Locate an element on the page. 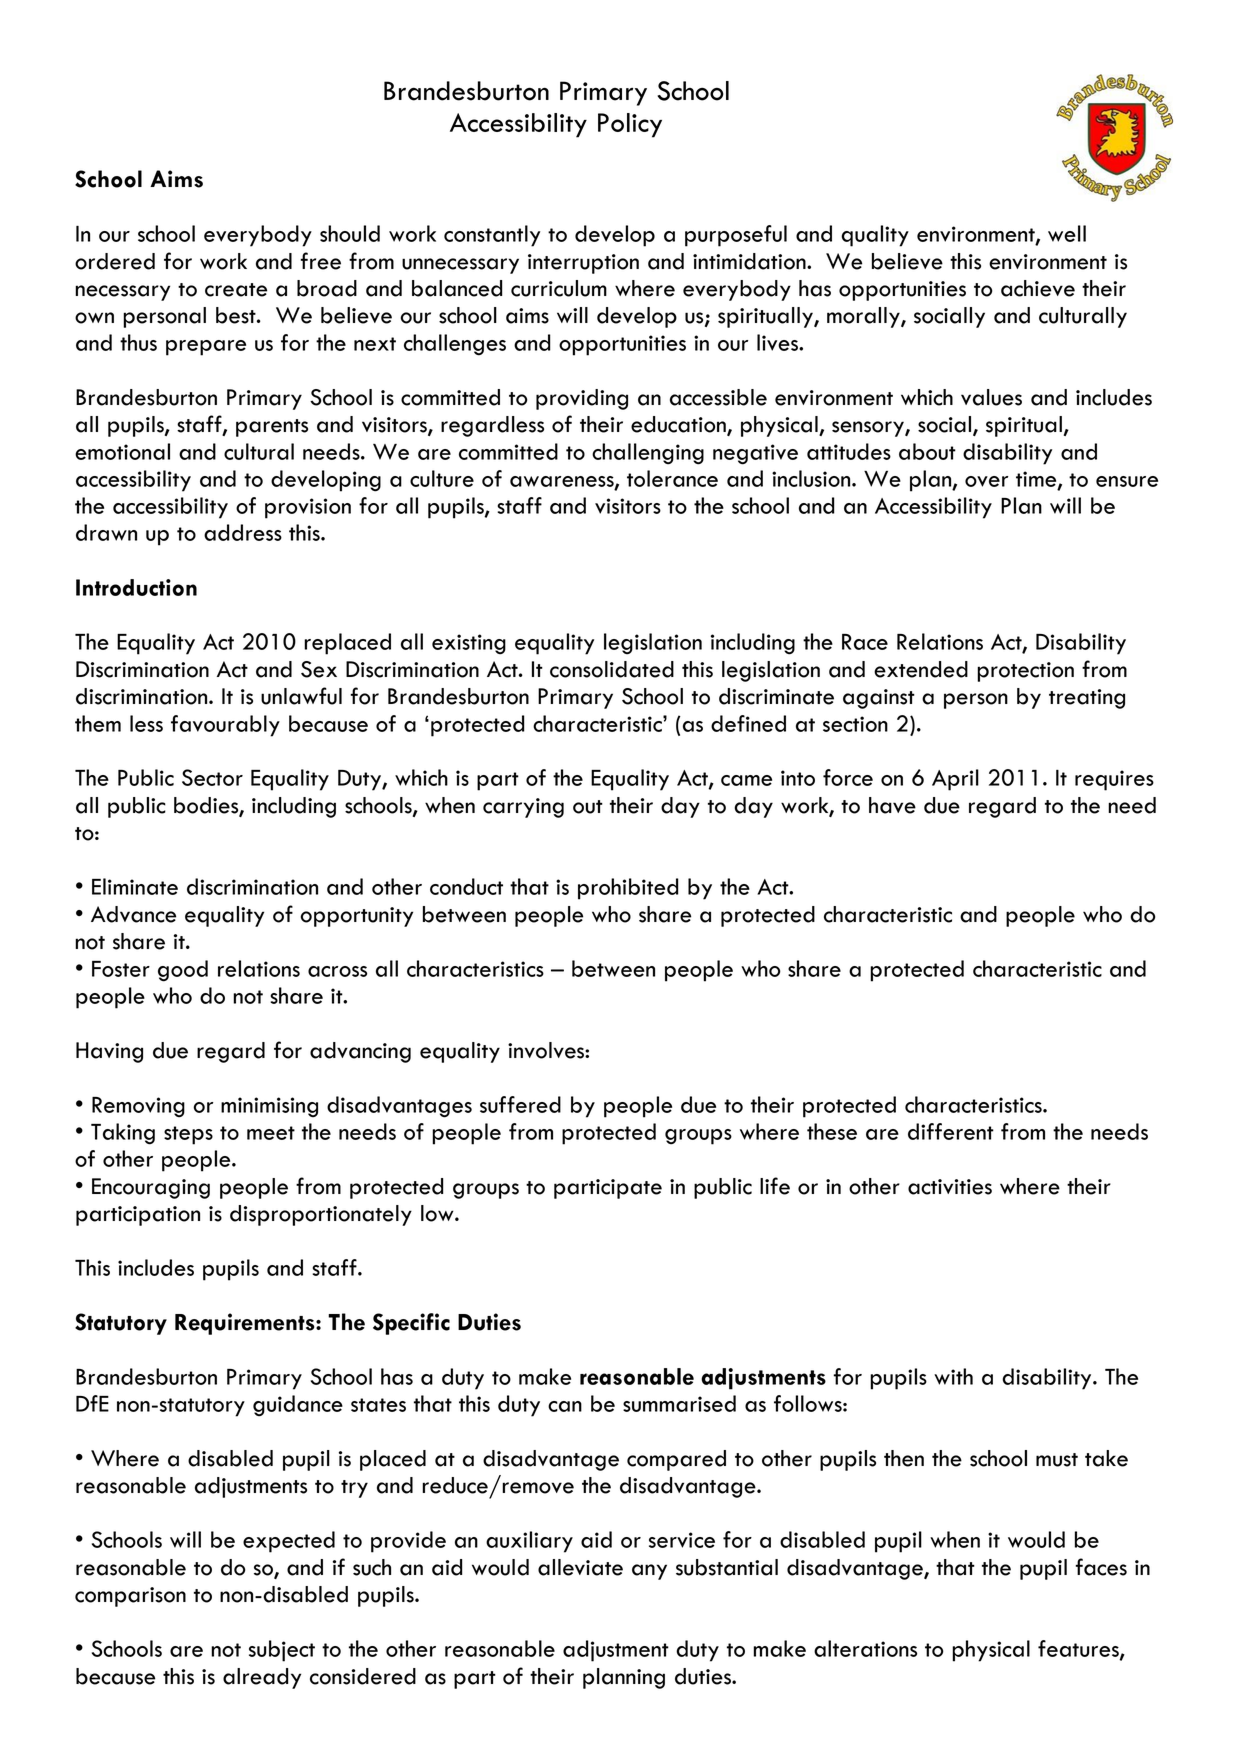 Image resolution: width=1240 pixels, height=1753 pixels. guidance is located at coordinates (298, 1406).
